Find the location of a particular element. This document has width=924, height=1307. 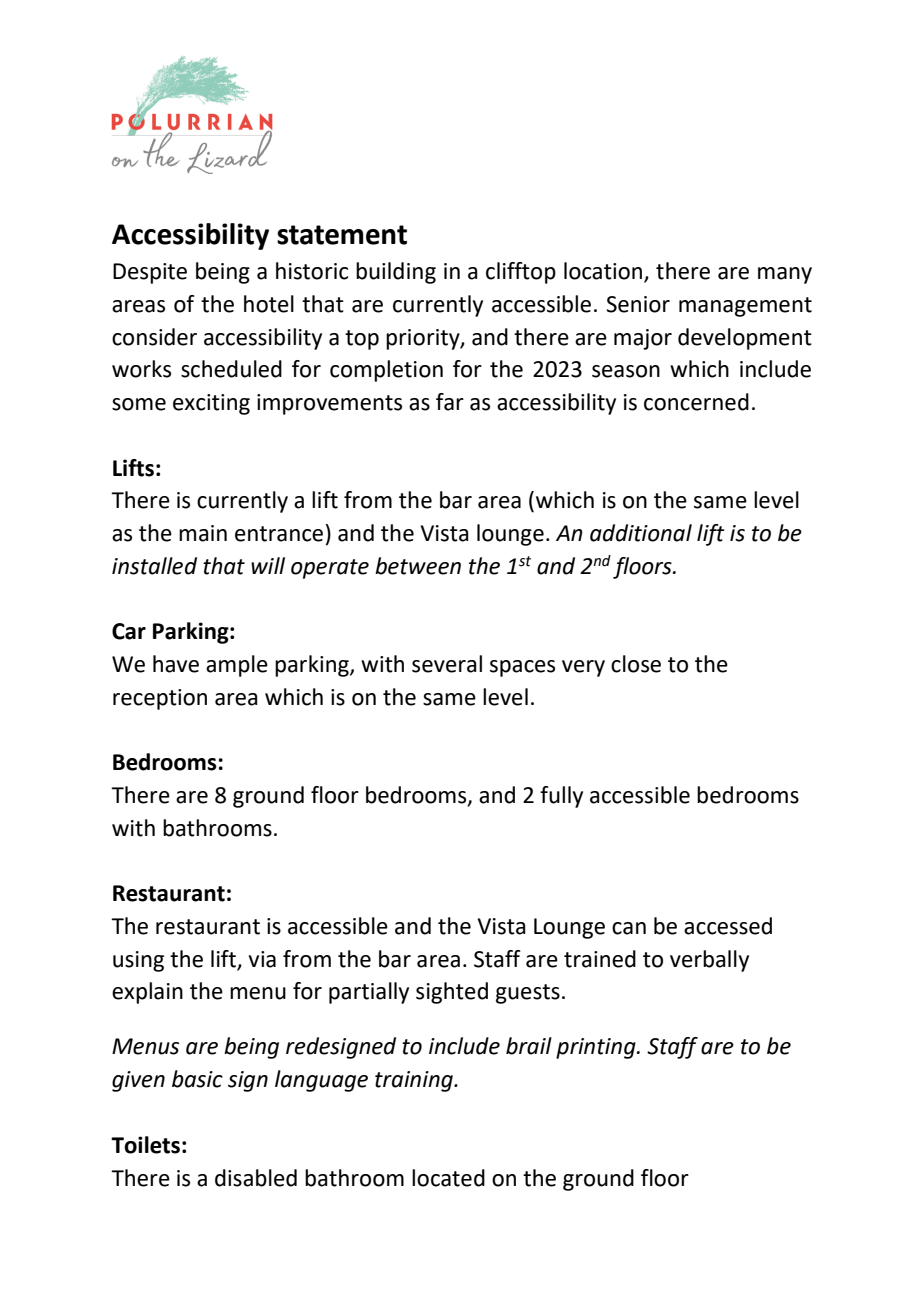

additional is located at coordinates (641, 533).
